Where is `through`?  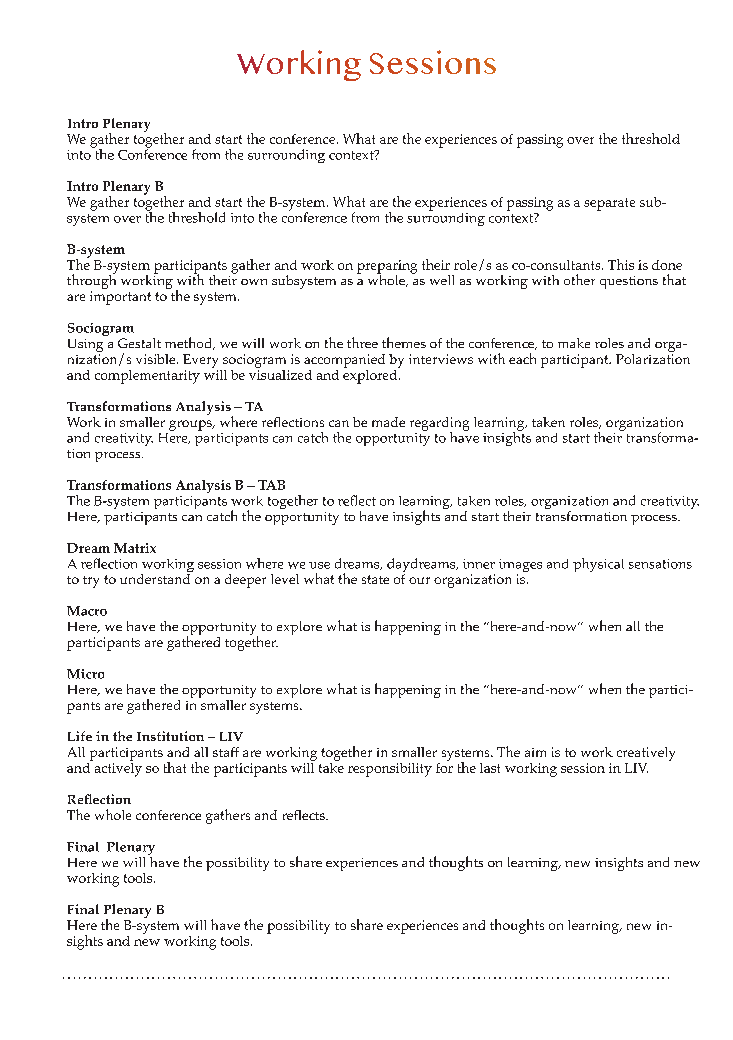 through is located at coordinates (91, 282).
